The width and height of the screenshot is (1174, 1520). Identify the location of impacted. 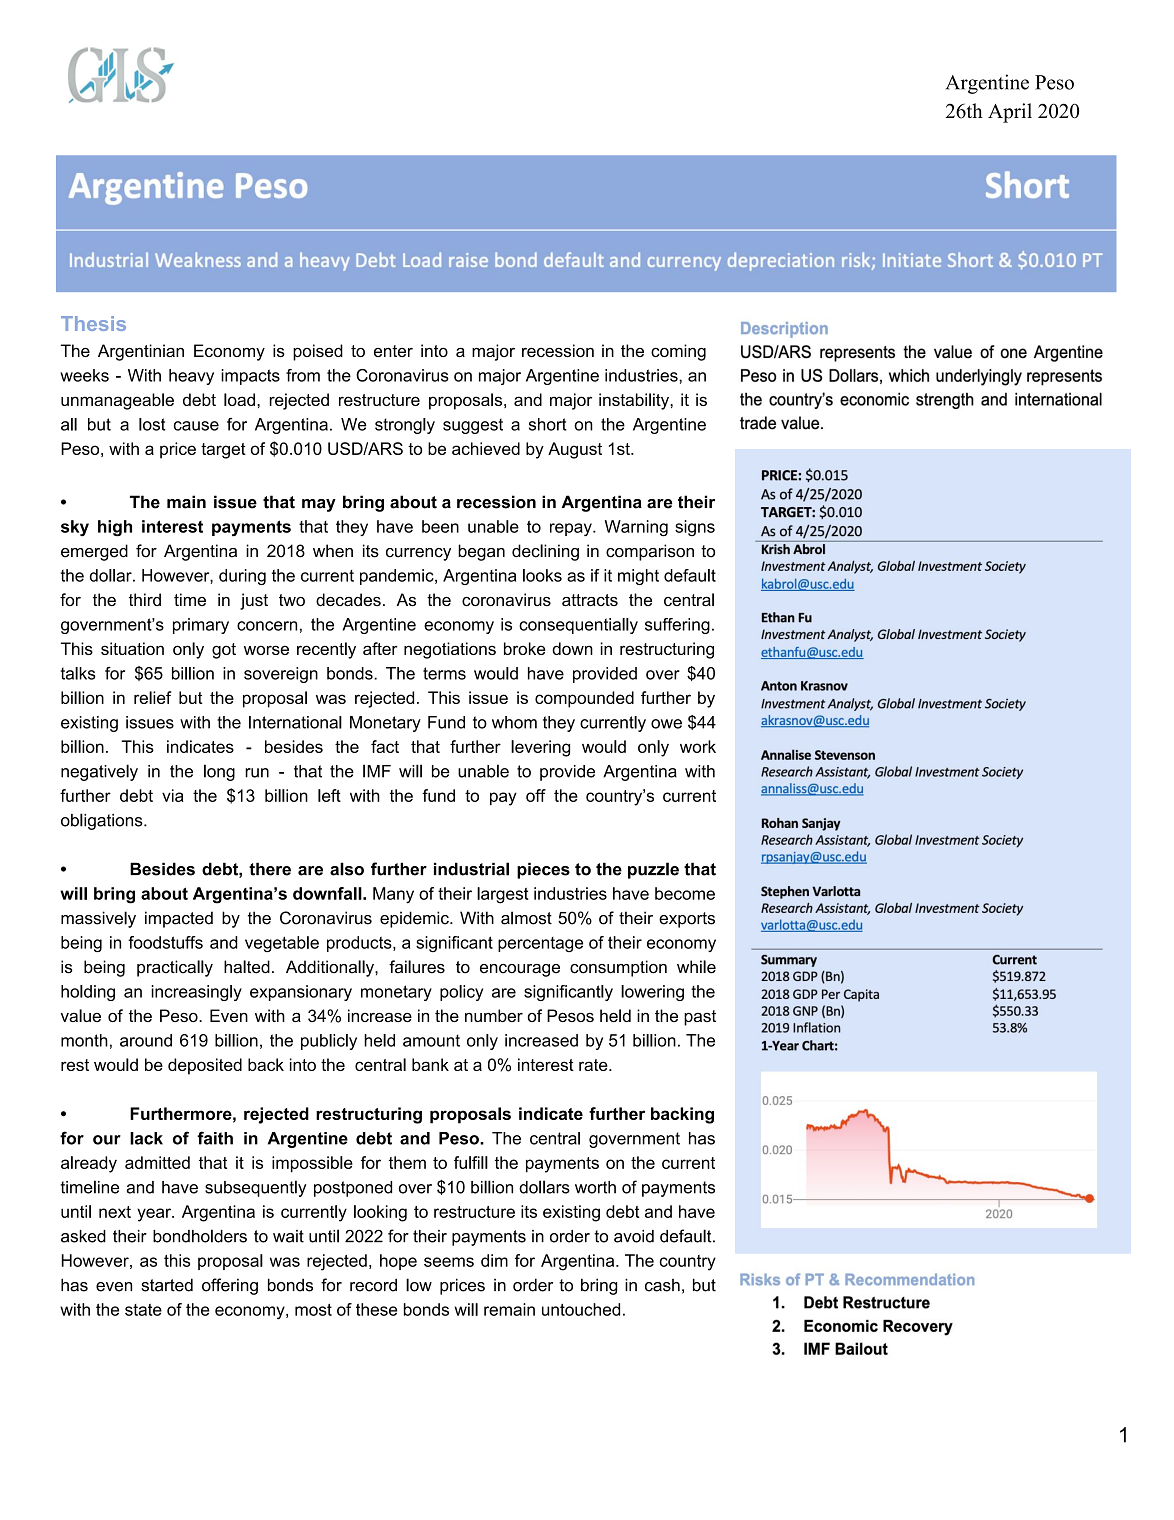
(179, 919).
